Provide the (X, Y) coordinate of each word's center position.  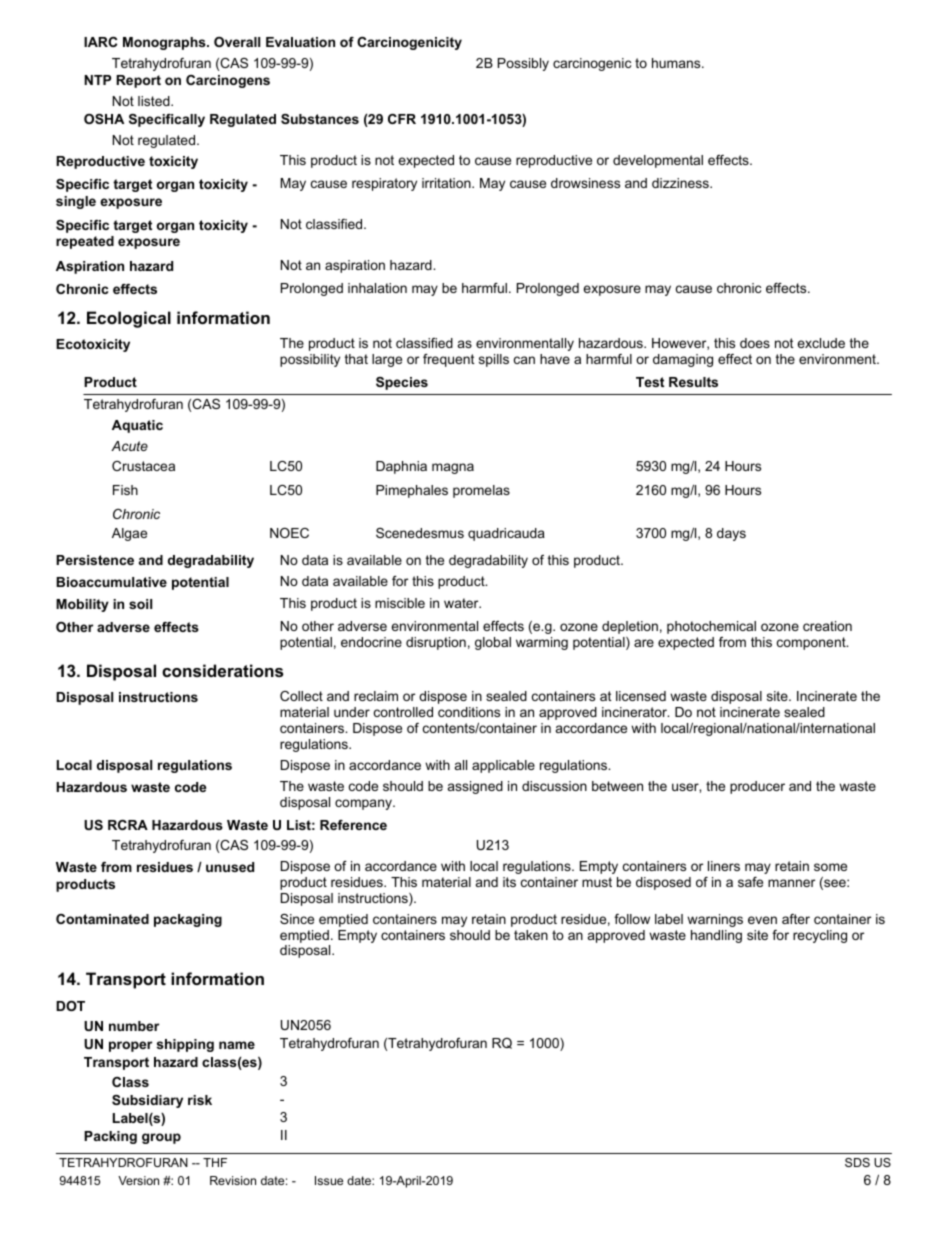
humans (677, 63)
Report (138, 81)
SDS (857, 1162)
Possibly (523, 64)
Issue (329, 1180)
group (161, 1138)
